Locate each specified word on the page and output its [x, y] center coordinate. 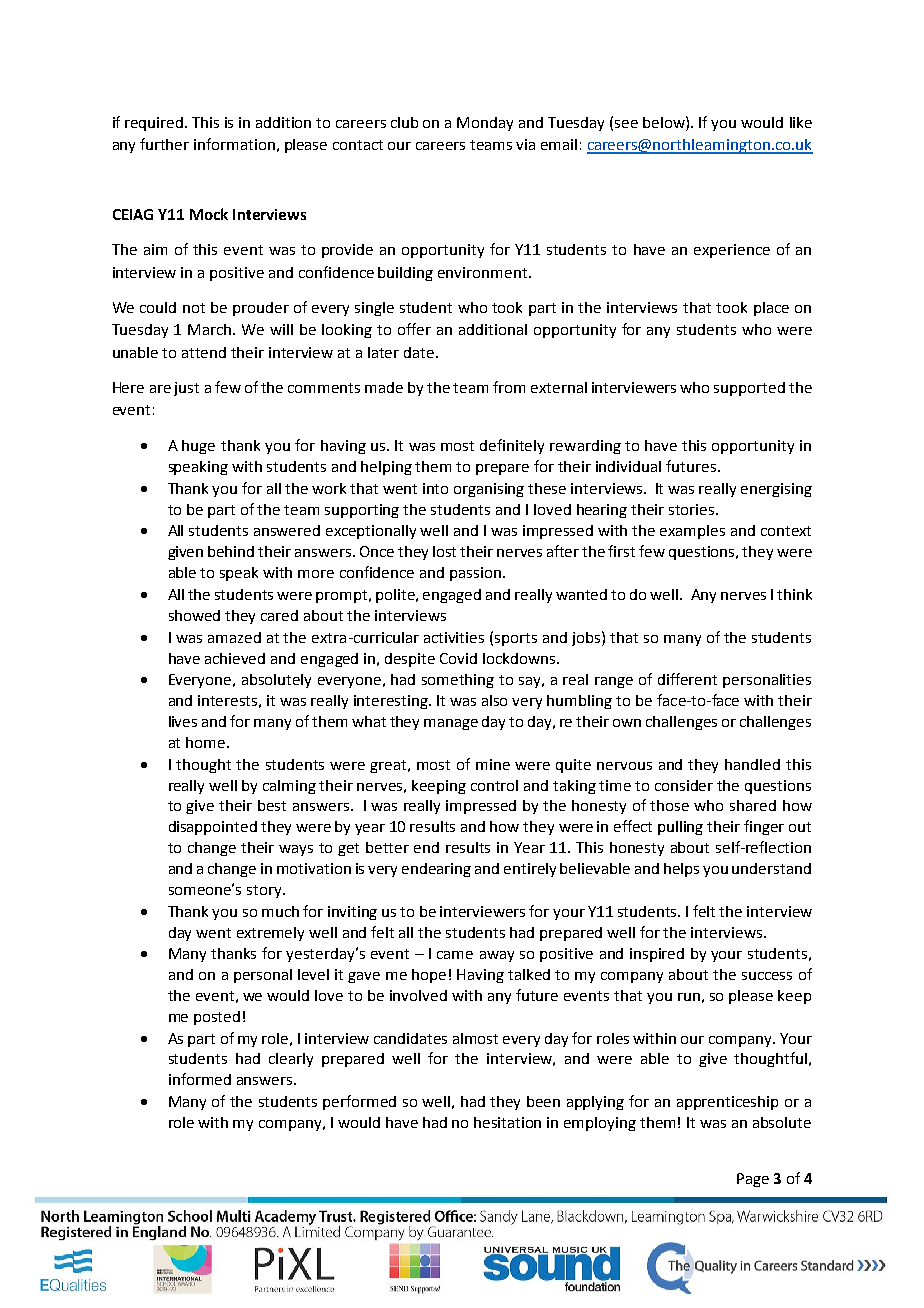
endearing [436, 870]
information [234, 144]
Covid [458, 658]
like [801, 122]
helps [681, 870]
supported [749, 389]
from [509, 387]
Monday [485, 124]
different [687, 679]
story [265, 891]
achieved [235, 658]
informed [200, 1079]
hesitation [507, 1122]
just [186, 389]
